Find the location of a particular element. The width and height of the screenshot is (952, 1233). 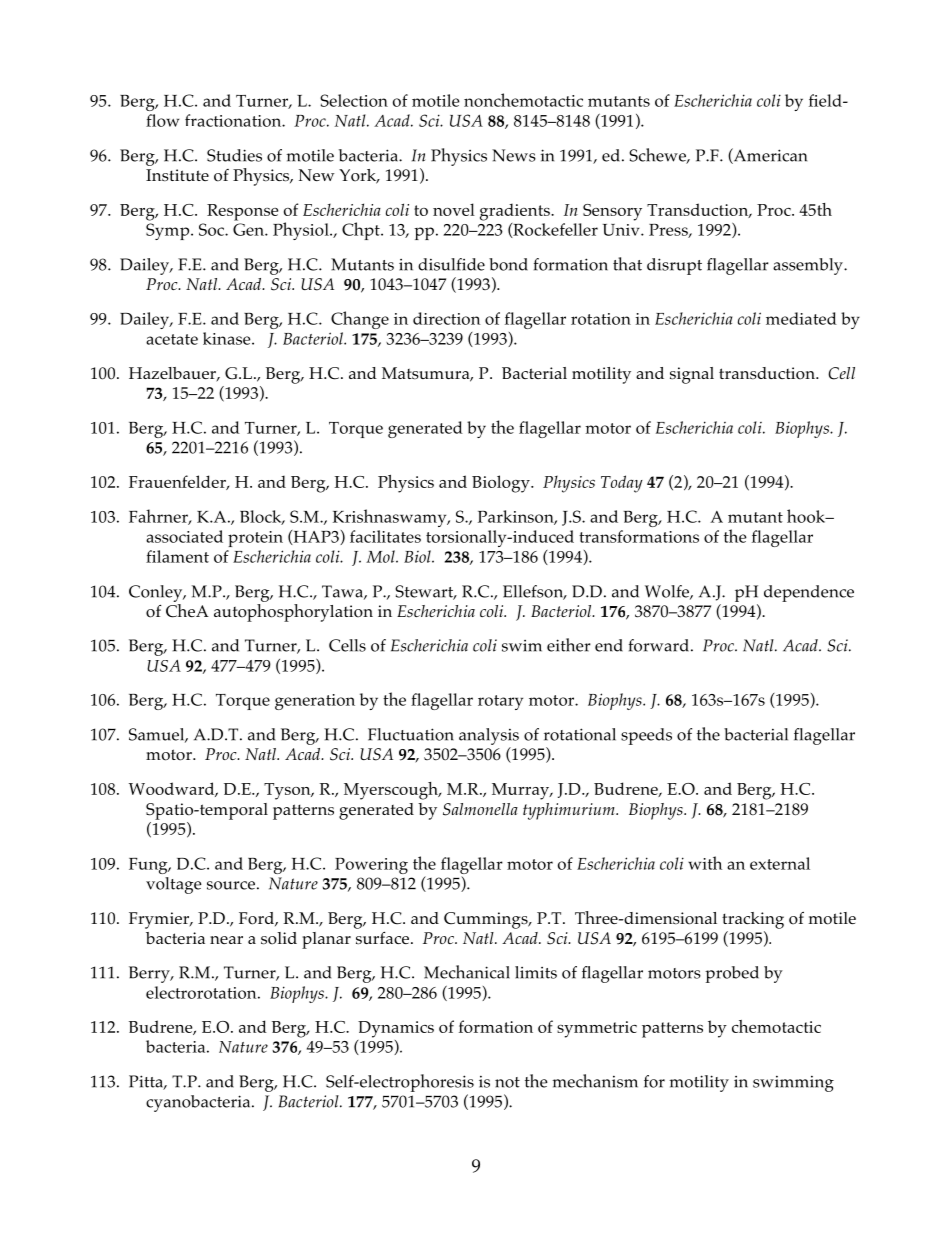

analysis is located at coordinates (489, 736).
